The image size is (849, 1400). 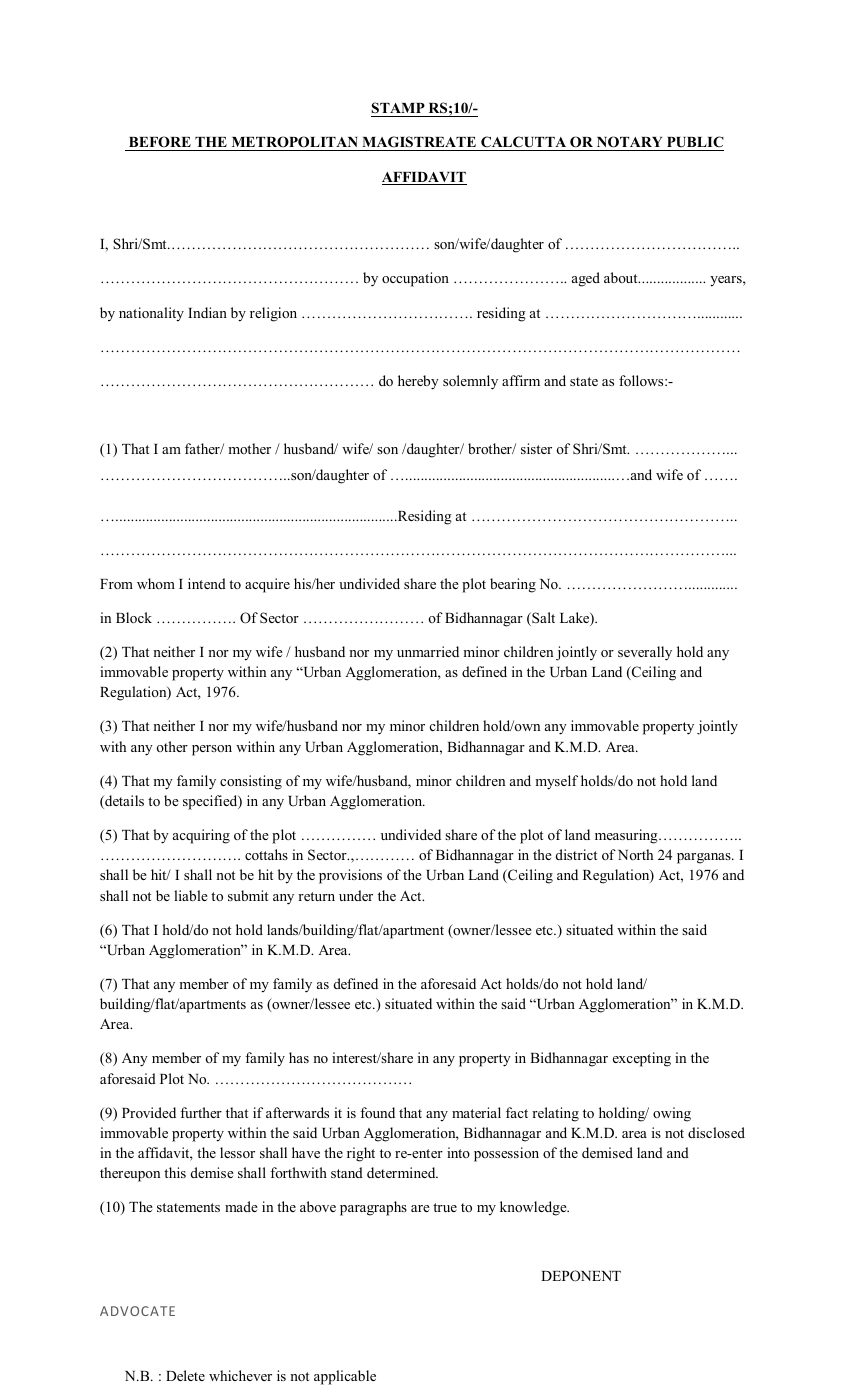 I want to click on severally, so click(x=645, y=653).
